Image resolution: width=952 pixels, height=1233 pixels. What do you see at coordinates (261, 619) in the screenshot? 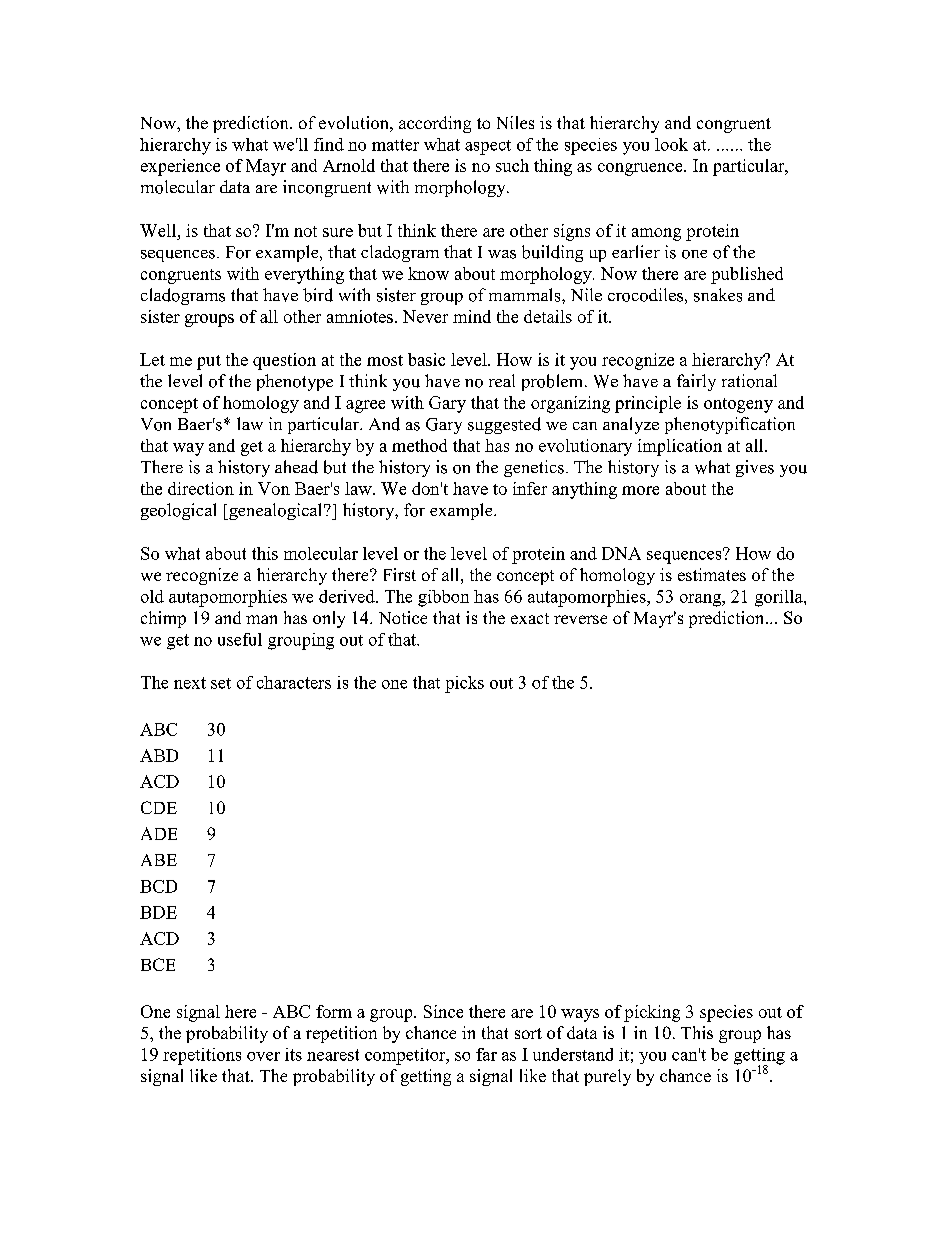
I see `man` at bounding box center [261, 619].
